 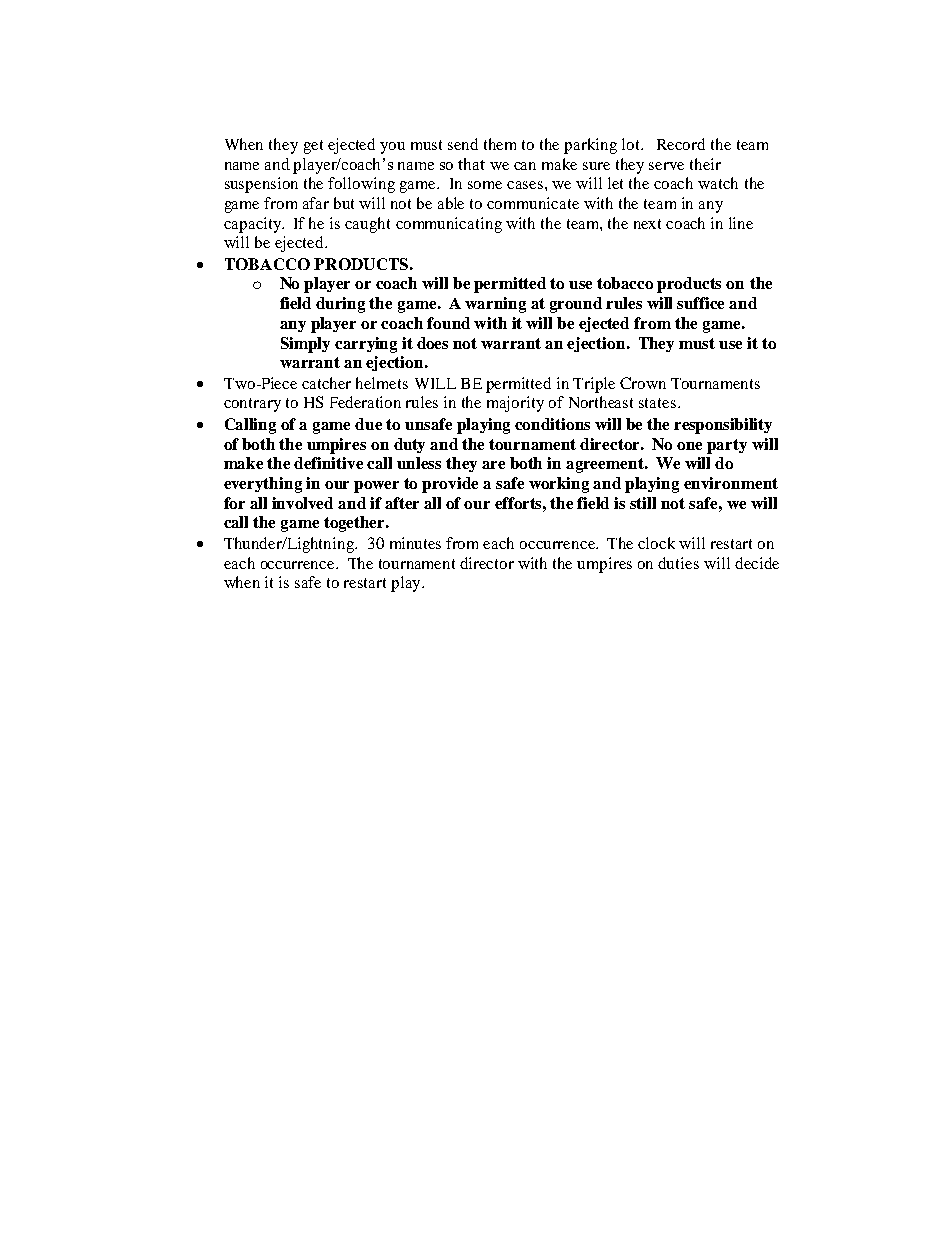 What do you see at coordinates (432, 343) in the document?
I see `does` at bounding box center [432, 343].
